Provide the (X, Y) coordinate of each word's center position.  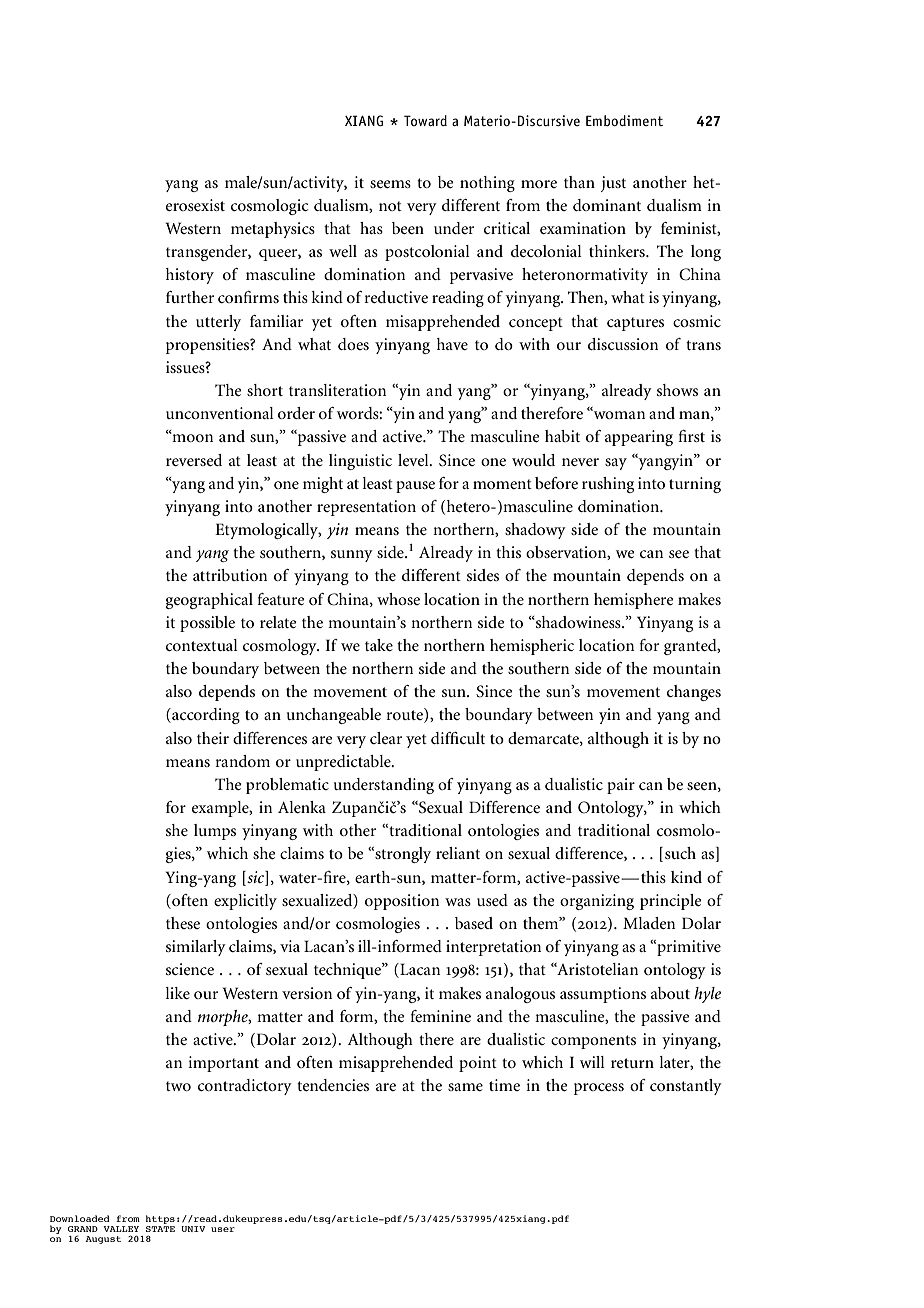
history (190, 276)
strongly (402, 855)
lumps (215, 832)
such (680, 853)
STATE (160, 1229)
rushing (608, 485)
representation (366, 508)
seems (390, 184)
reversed (194, 460)
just (613, 184)
